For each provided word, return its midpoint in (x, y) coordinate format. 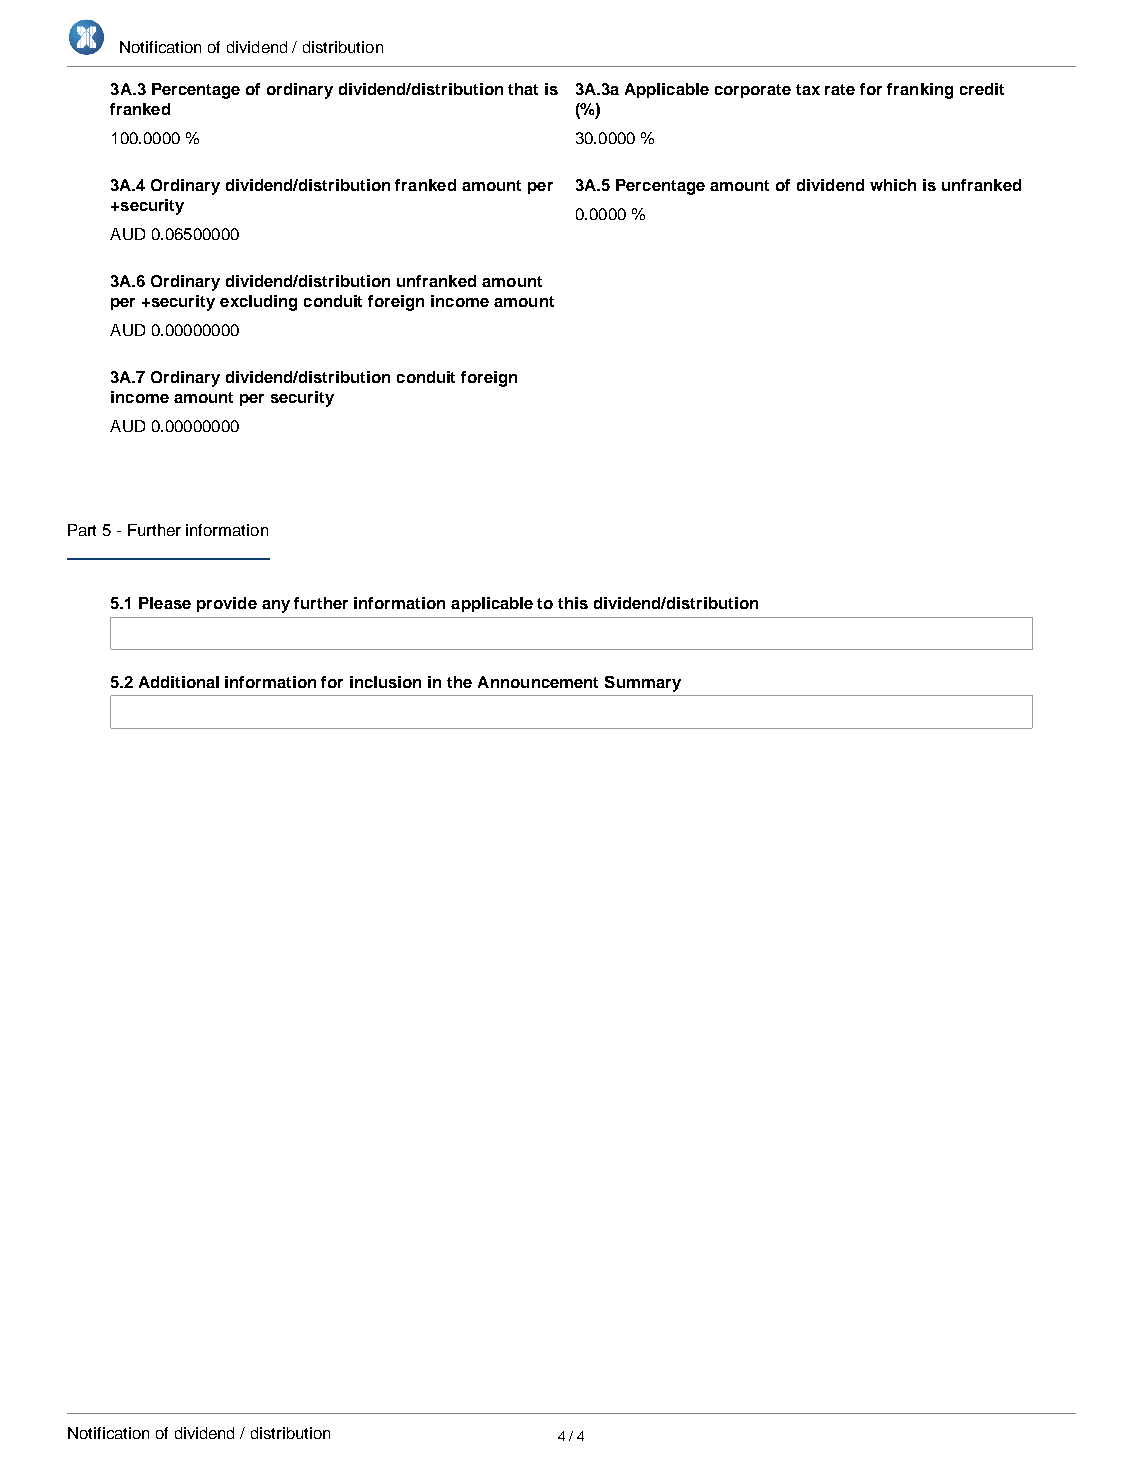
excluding (258, 303)
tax (808, 89)
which (893, 185)
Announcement (538, 682)
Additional (179, 682)
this (573, 603)
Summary (643, 684)
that (523, 89)
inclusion (385, 682)
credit (982, 89)
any (276, 606)
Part (82, 530)
